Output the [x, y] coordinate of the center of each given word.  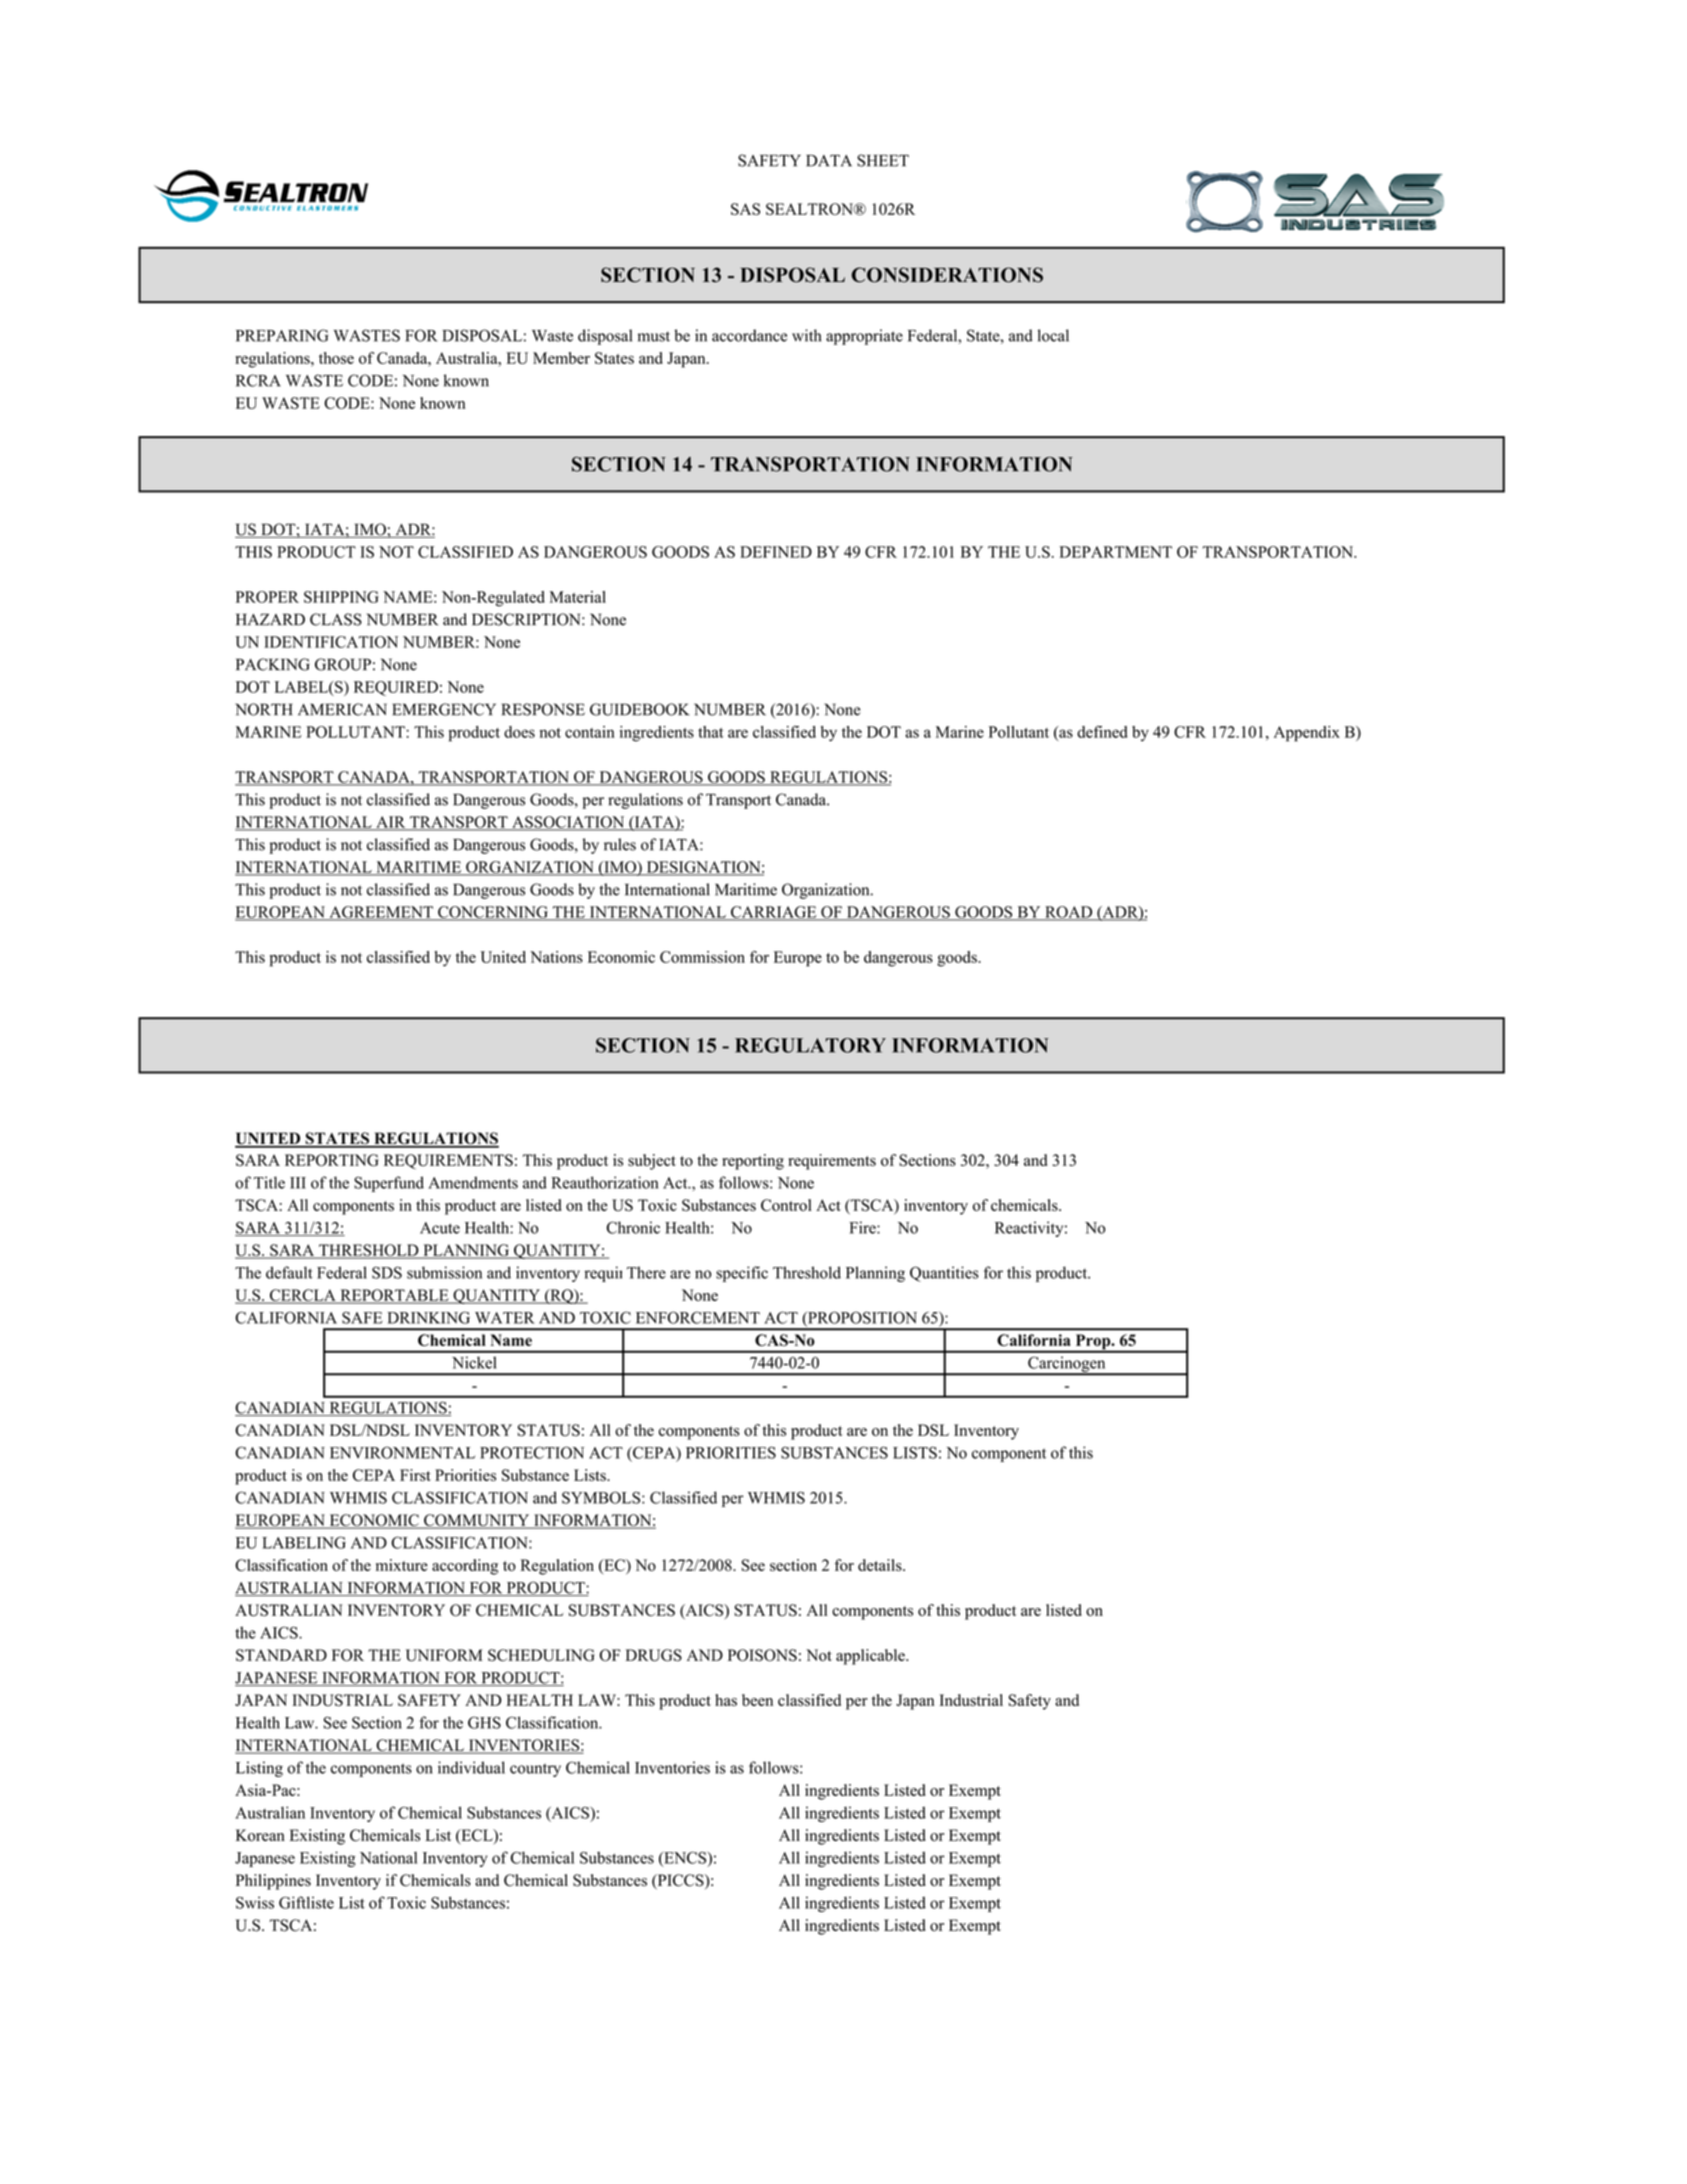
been [757, 1700]
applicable [871, 1657]
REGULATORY [810, 1045]
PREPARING [282, 335]
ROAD [1068, 913]
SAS [745, 209]
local [1053, 335]
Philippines [273, 1882]
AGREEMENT [381, 913]
